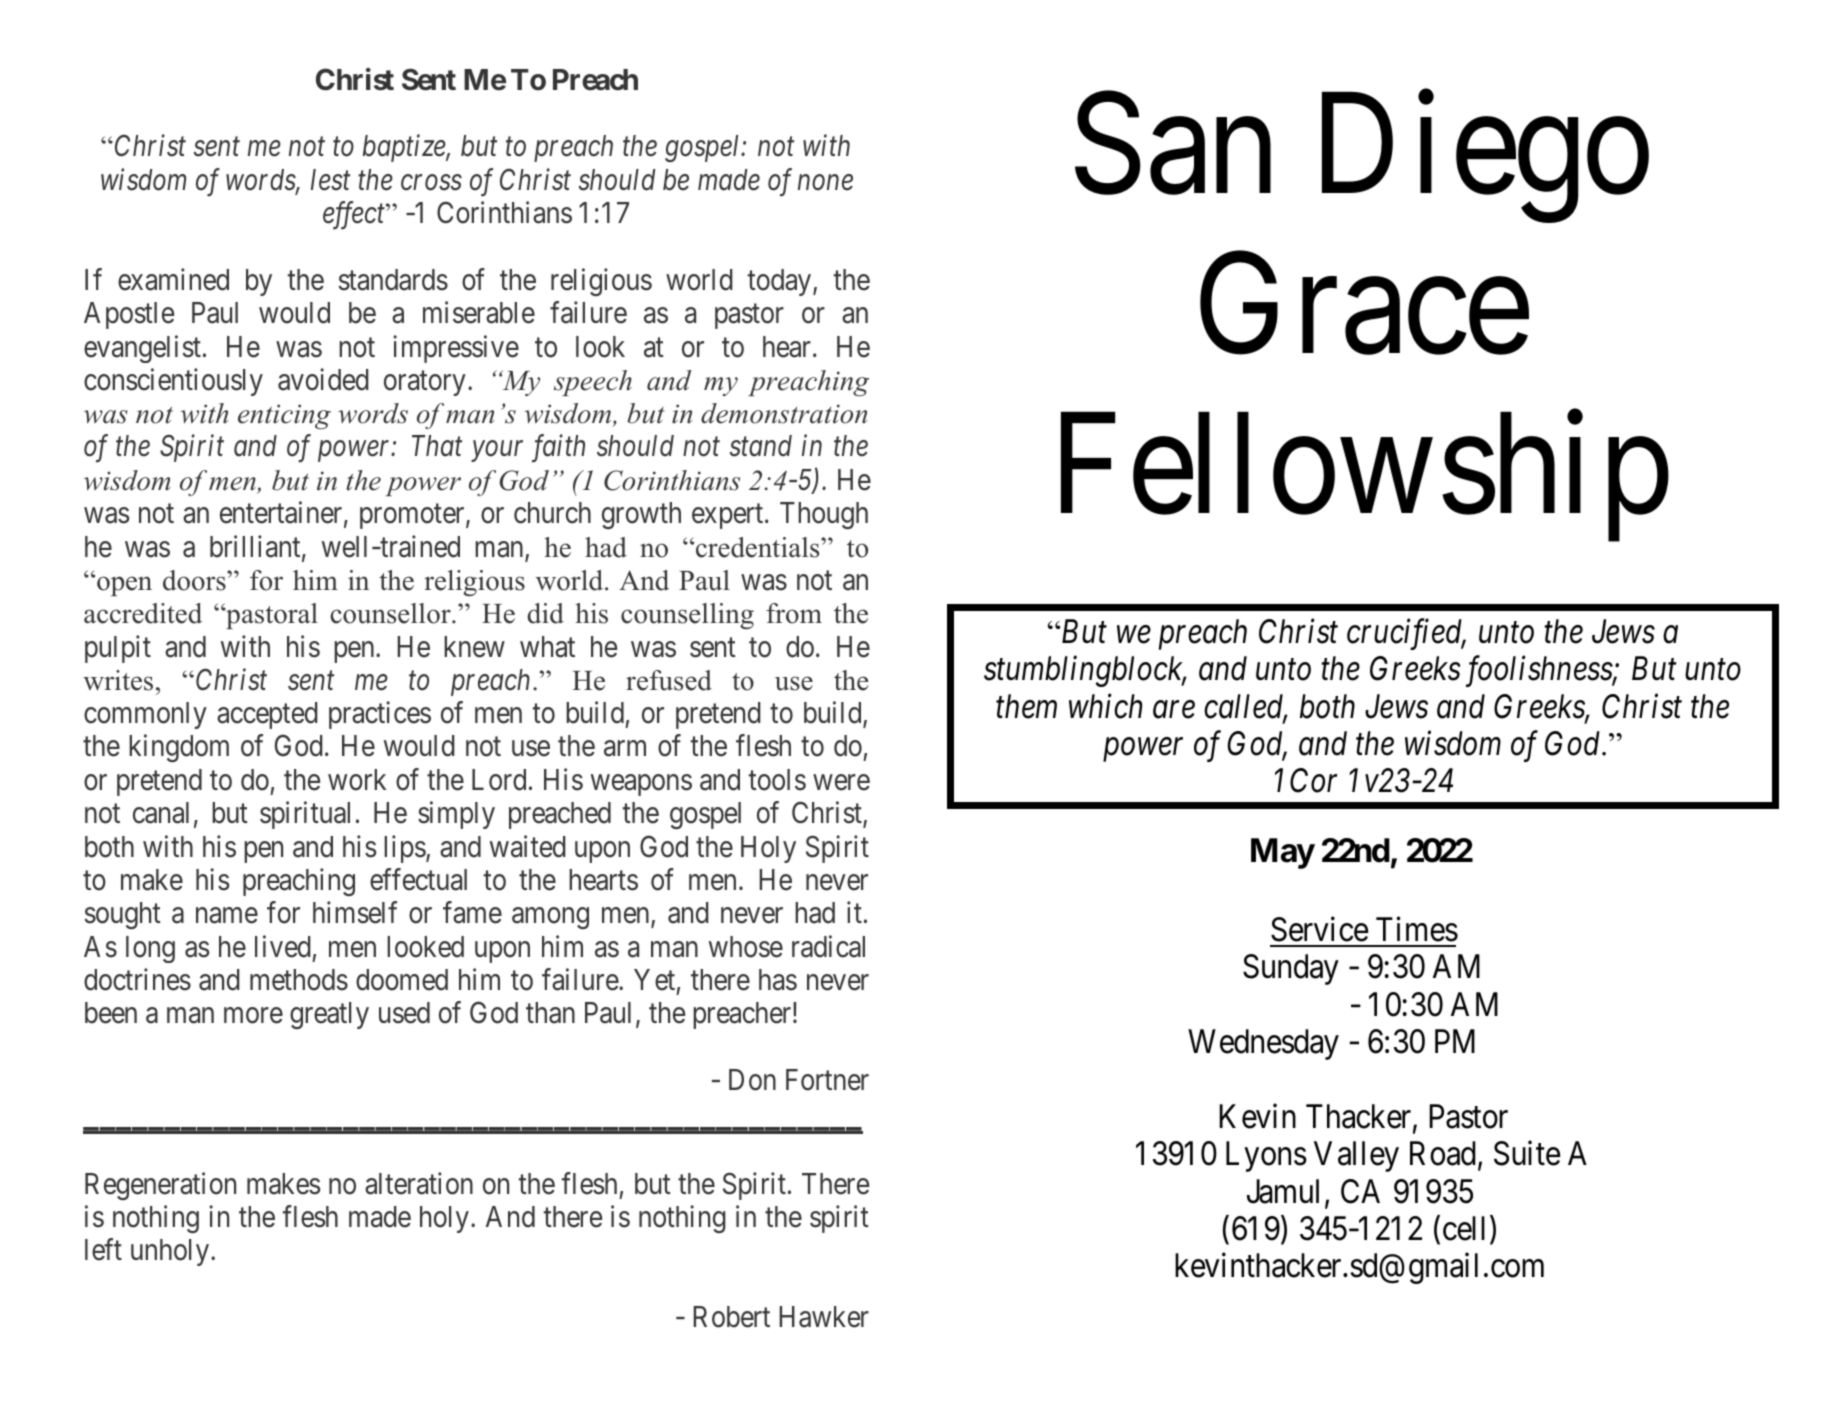  I want to click on lest, so click(330, 180).
